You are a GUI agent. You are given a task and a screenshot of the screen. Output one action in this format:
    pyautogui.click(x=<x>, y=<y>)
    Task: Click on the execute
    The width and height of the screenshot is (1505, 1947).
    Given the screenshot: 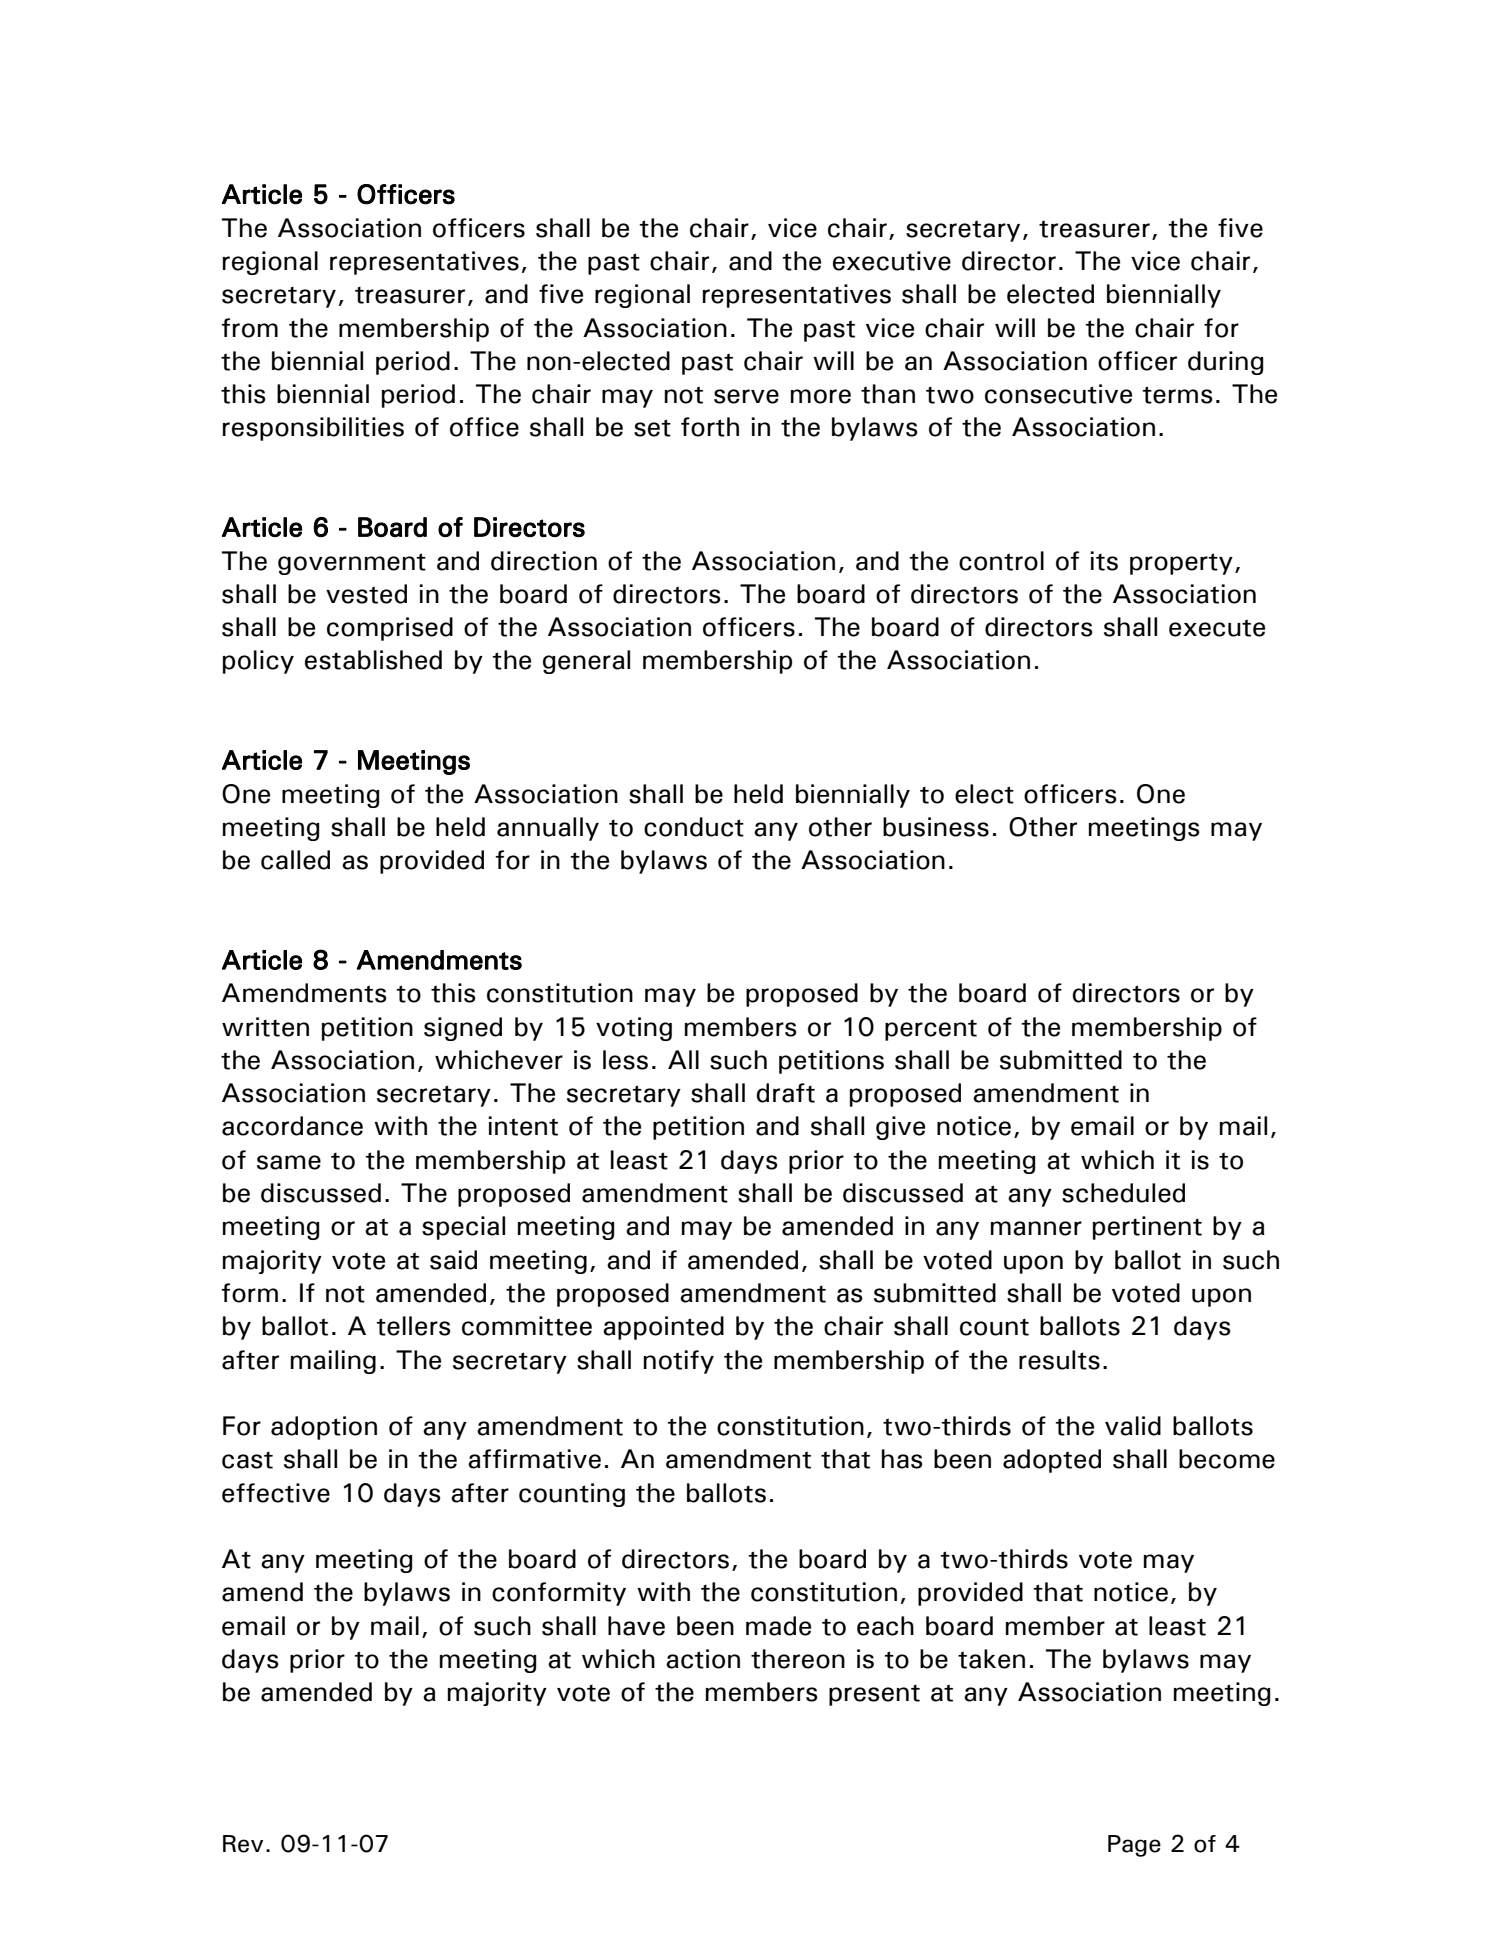 What is the action you would take?
    pyautogui.click(x=1217, y=628)
